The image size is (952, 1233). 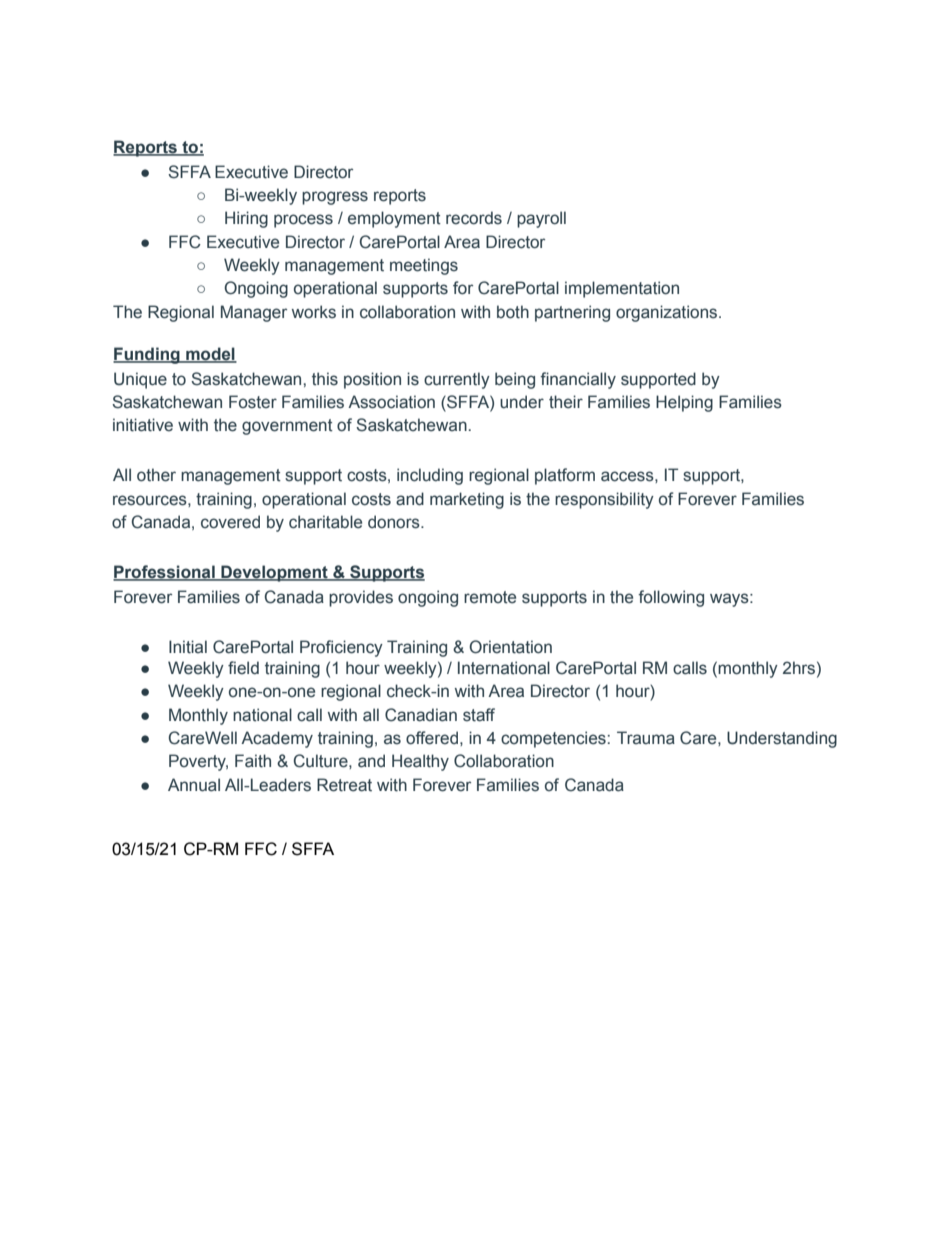 What do you see at coordinates (394, 219) in the image?
I see `employment` at bounding box center [394, 219].
